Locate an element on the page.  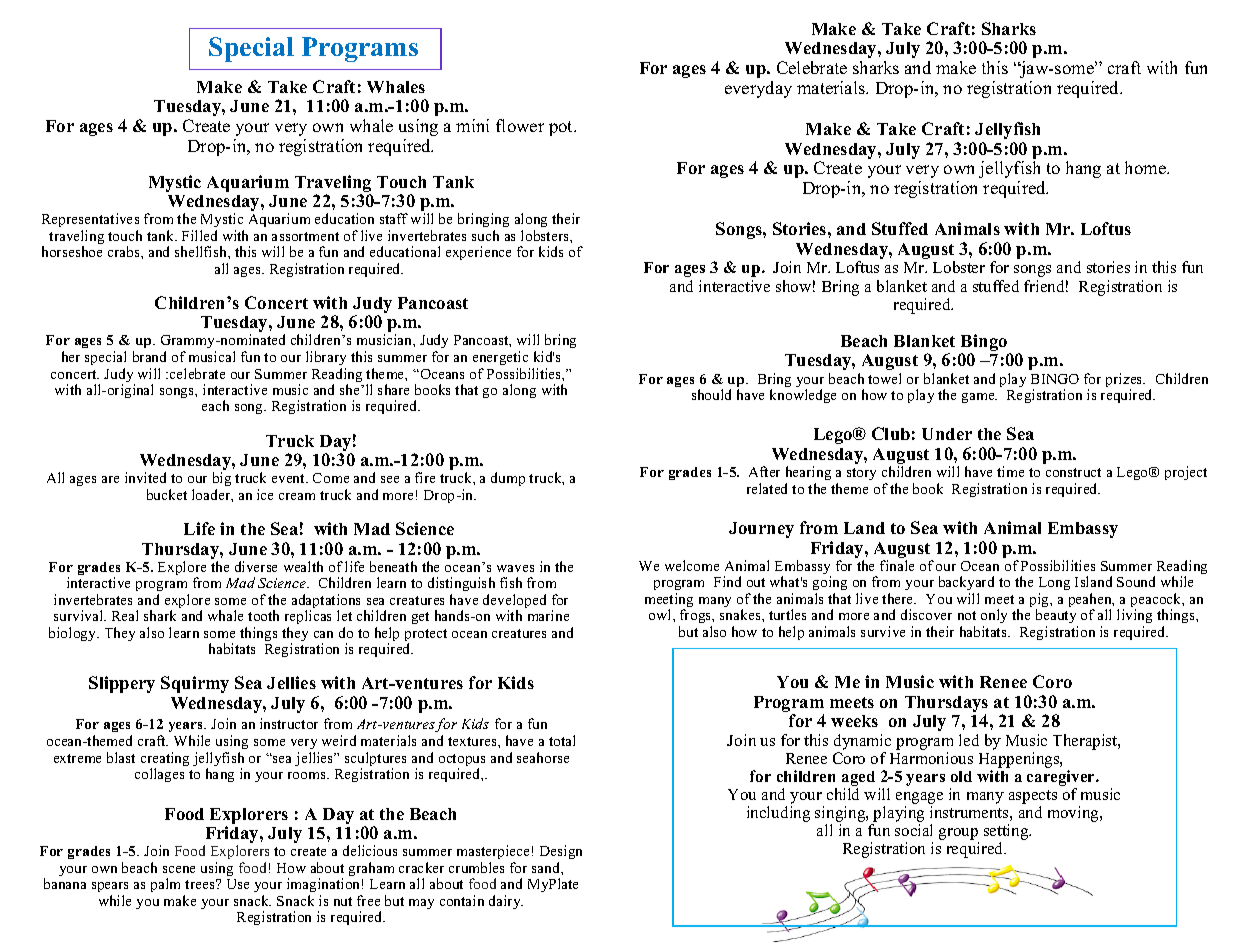
tooth is located at coordinates (263, 615).
